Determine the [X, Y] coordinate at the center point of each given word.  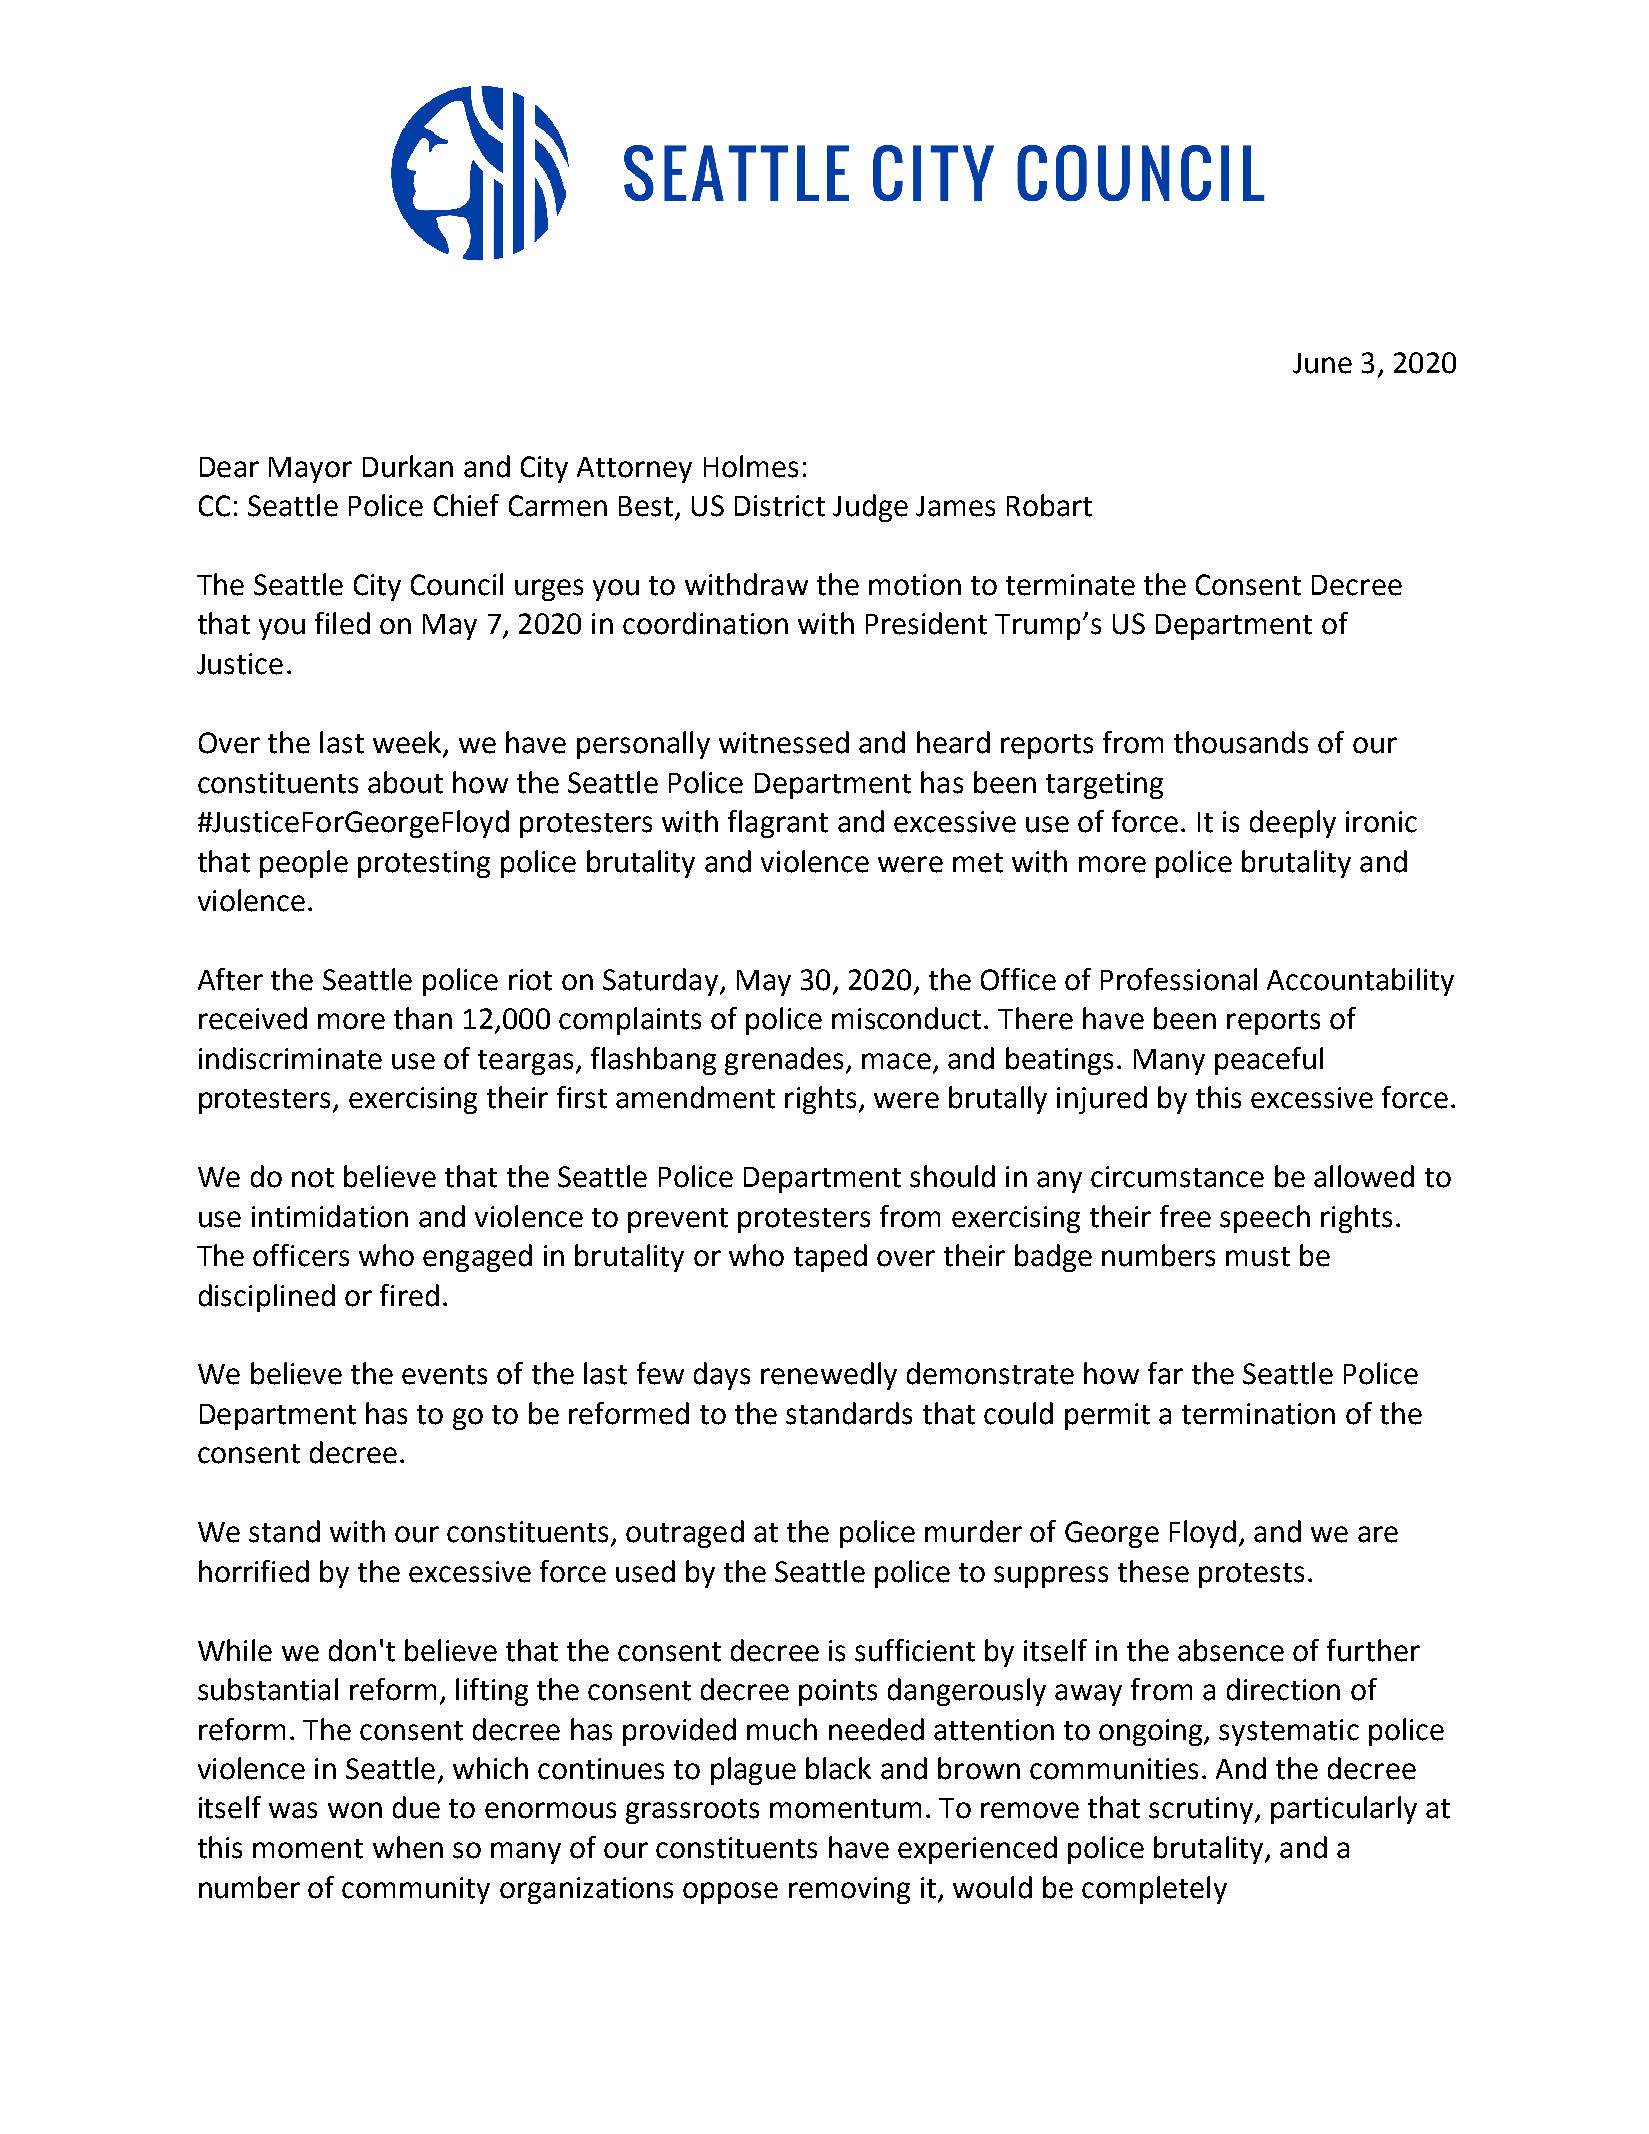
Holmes [751, 466]
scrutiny [1201, 1810]
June [1322, 363]
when [408, 1847]
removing [849, 1890]
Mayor [310, 470]
